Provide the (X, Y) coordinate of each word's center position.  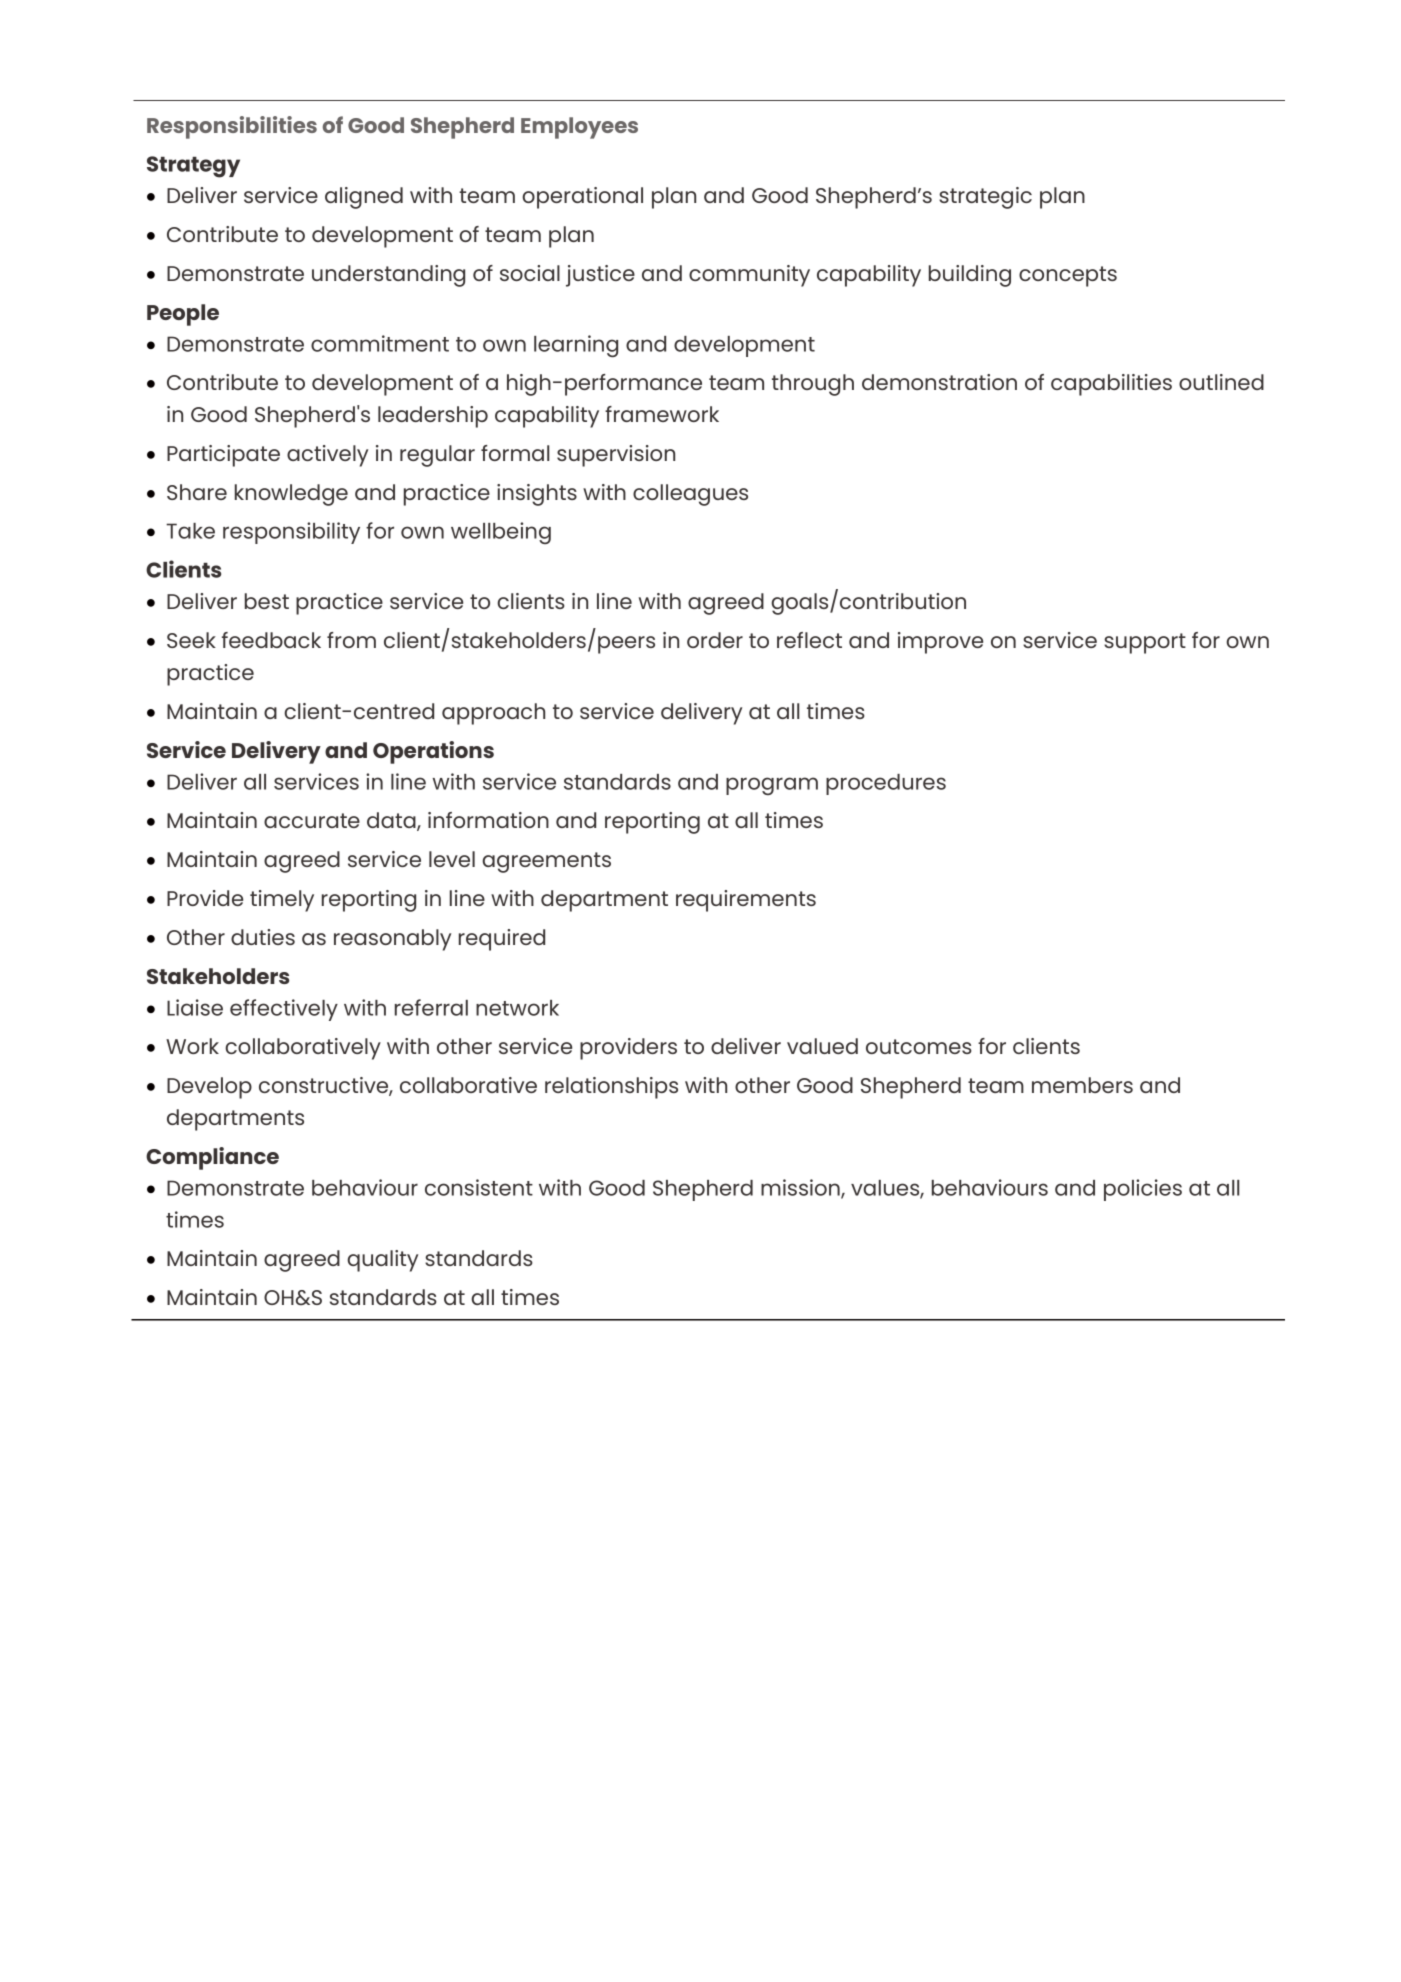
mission (801, 1188)
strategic (985, 198)
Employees (579, 128)
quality (382, 1261)
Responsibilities (232, 127)
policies (1143, 1190)
